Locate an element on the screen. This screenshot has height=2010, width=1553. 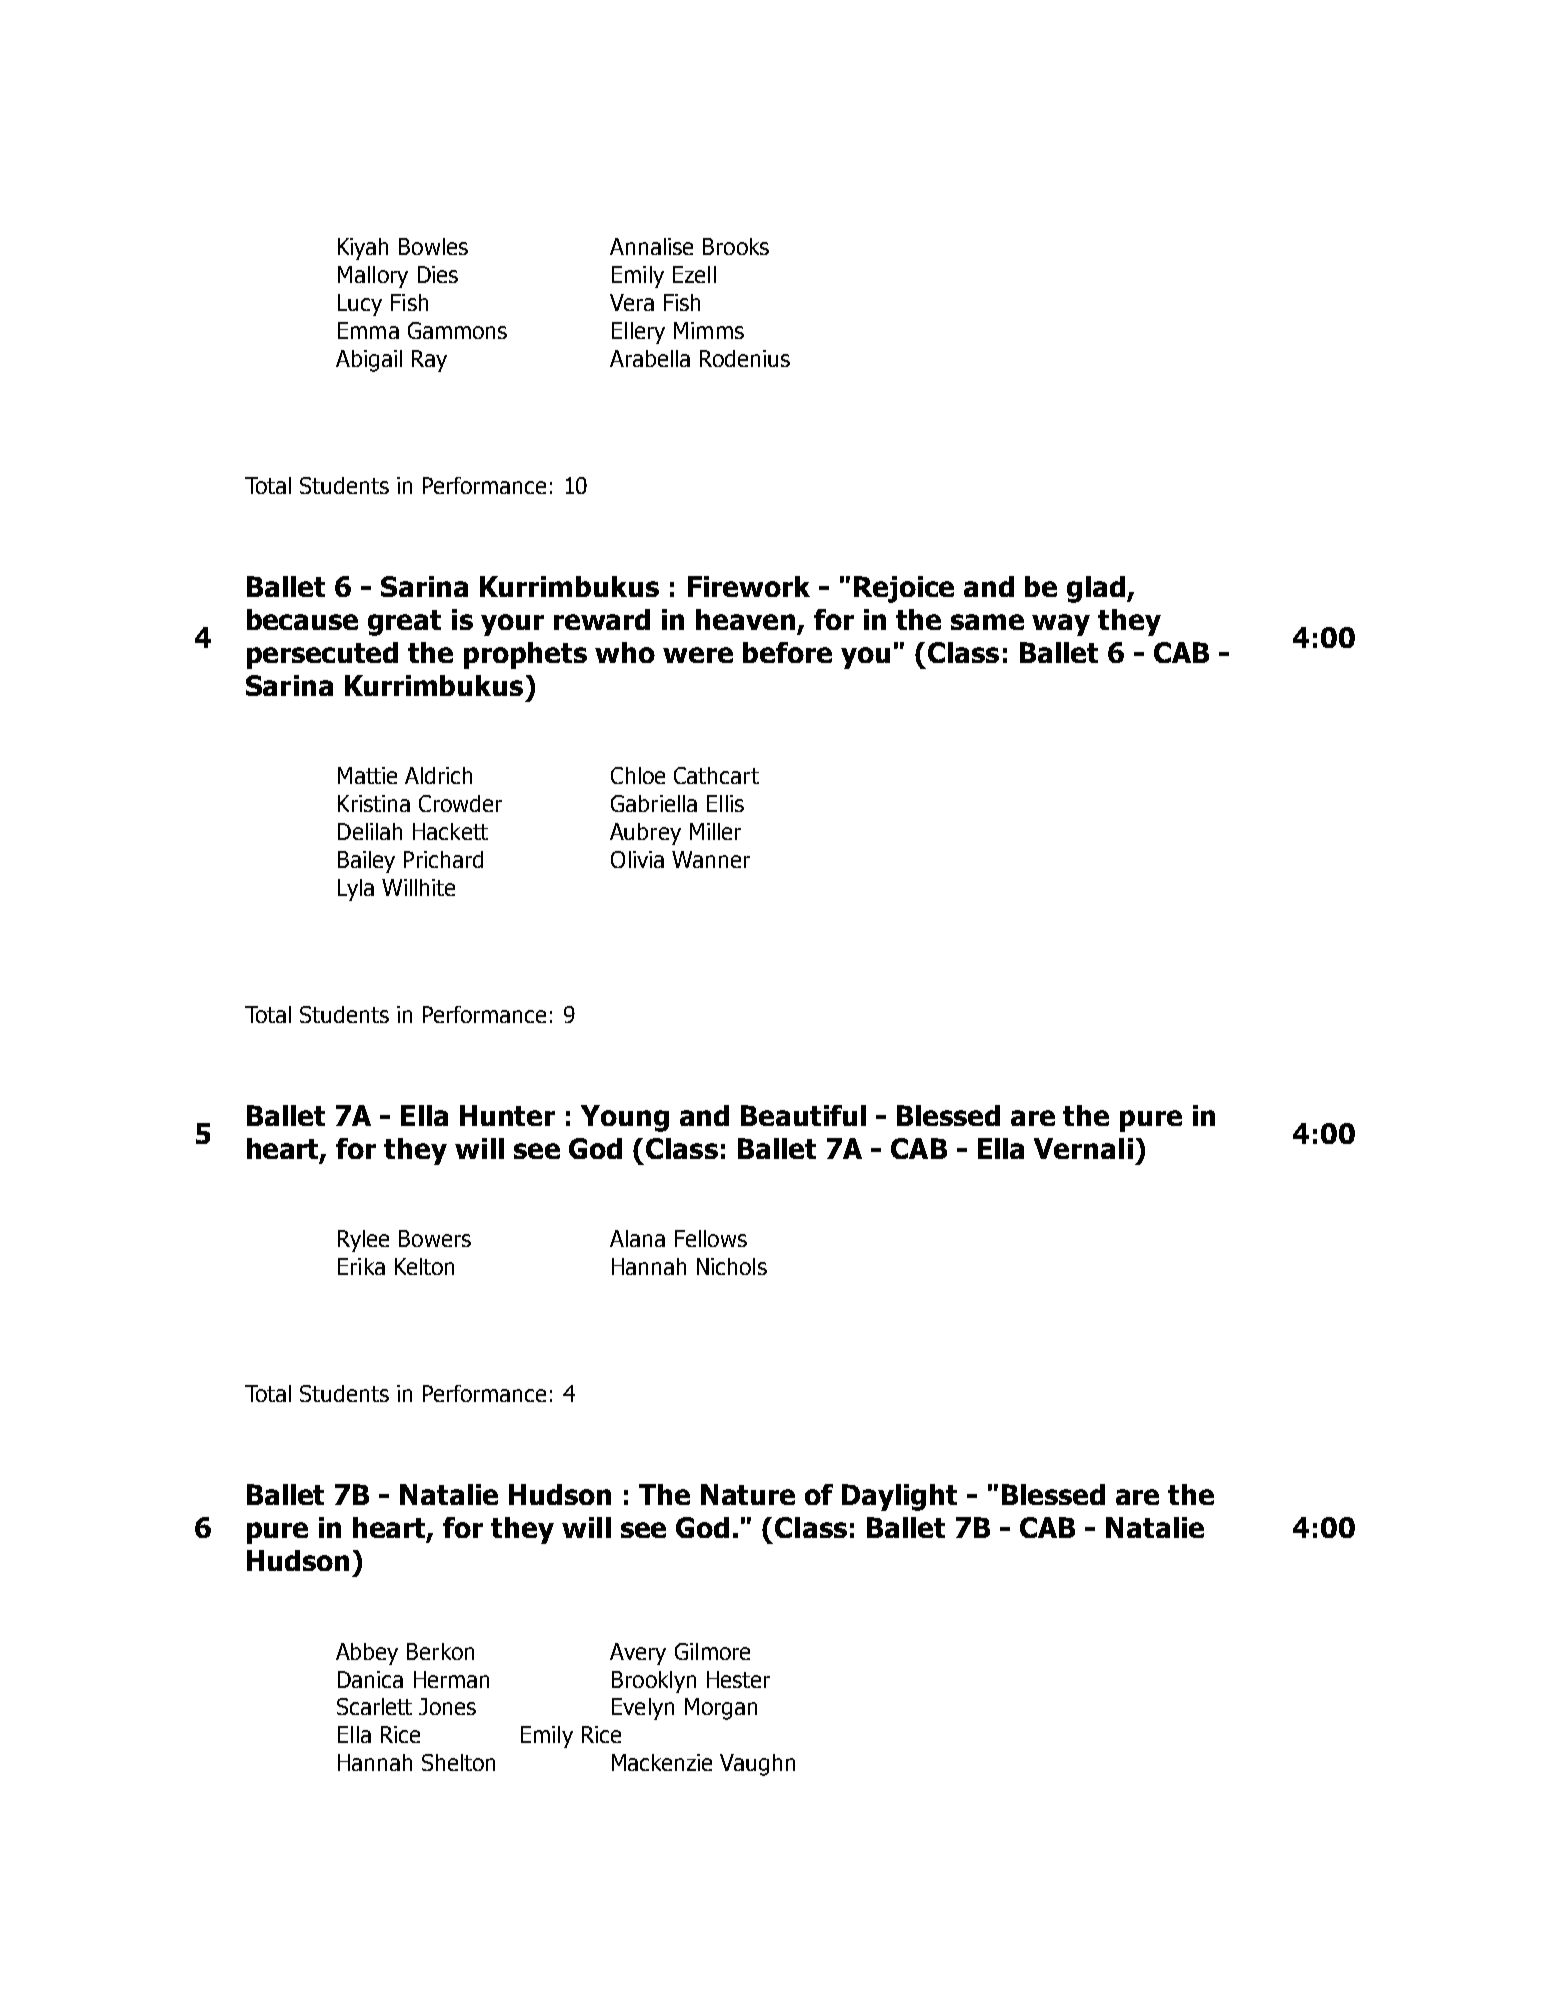
way is located at coordinates (1061, 625).
